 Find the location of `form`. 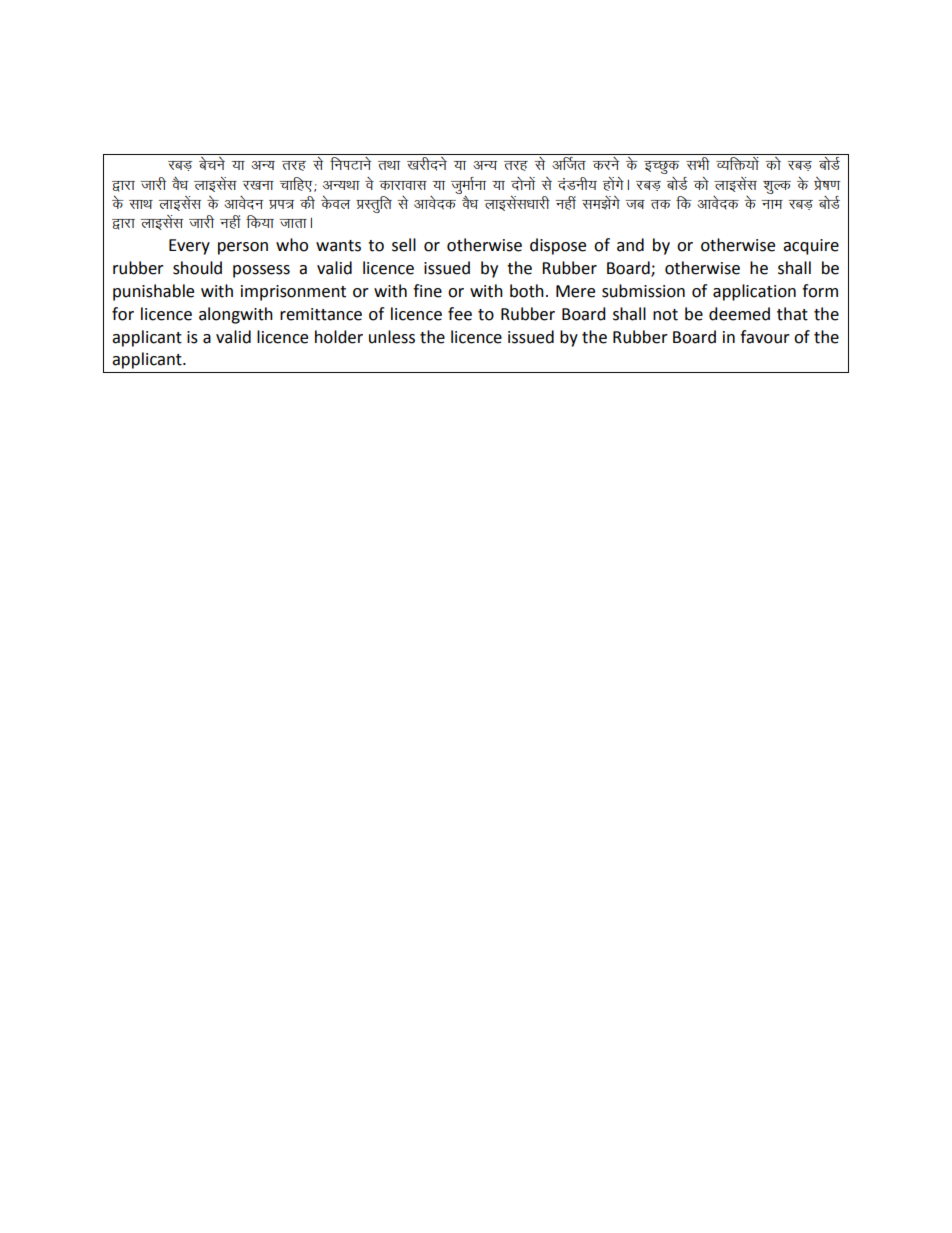

form is located at coordinates (820, 291).
